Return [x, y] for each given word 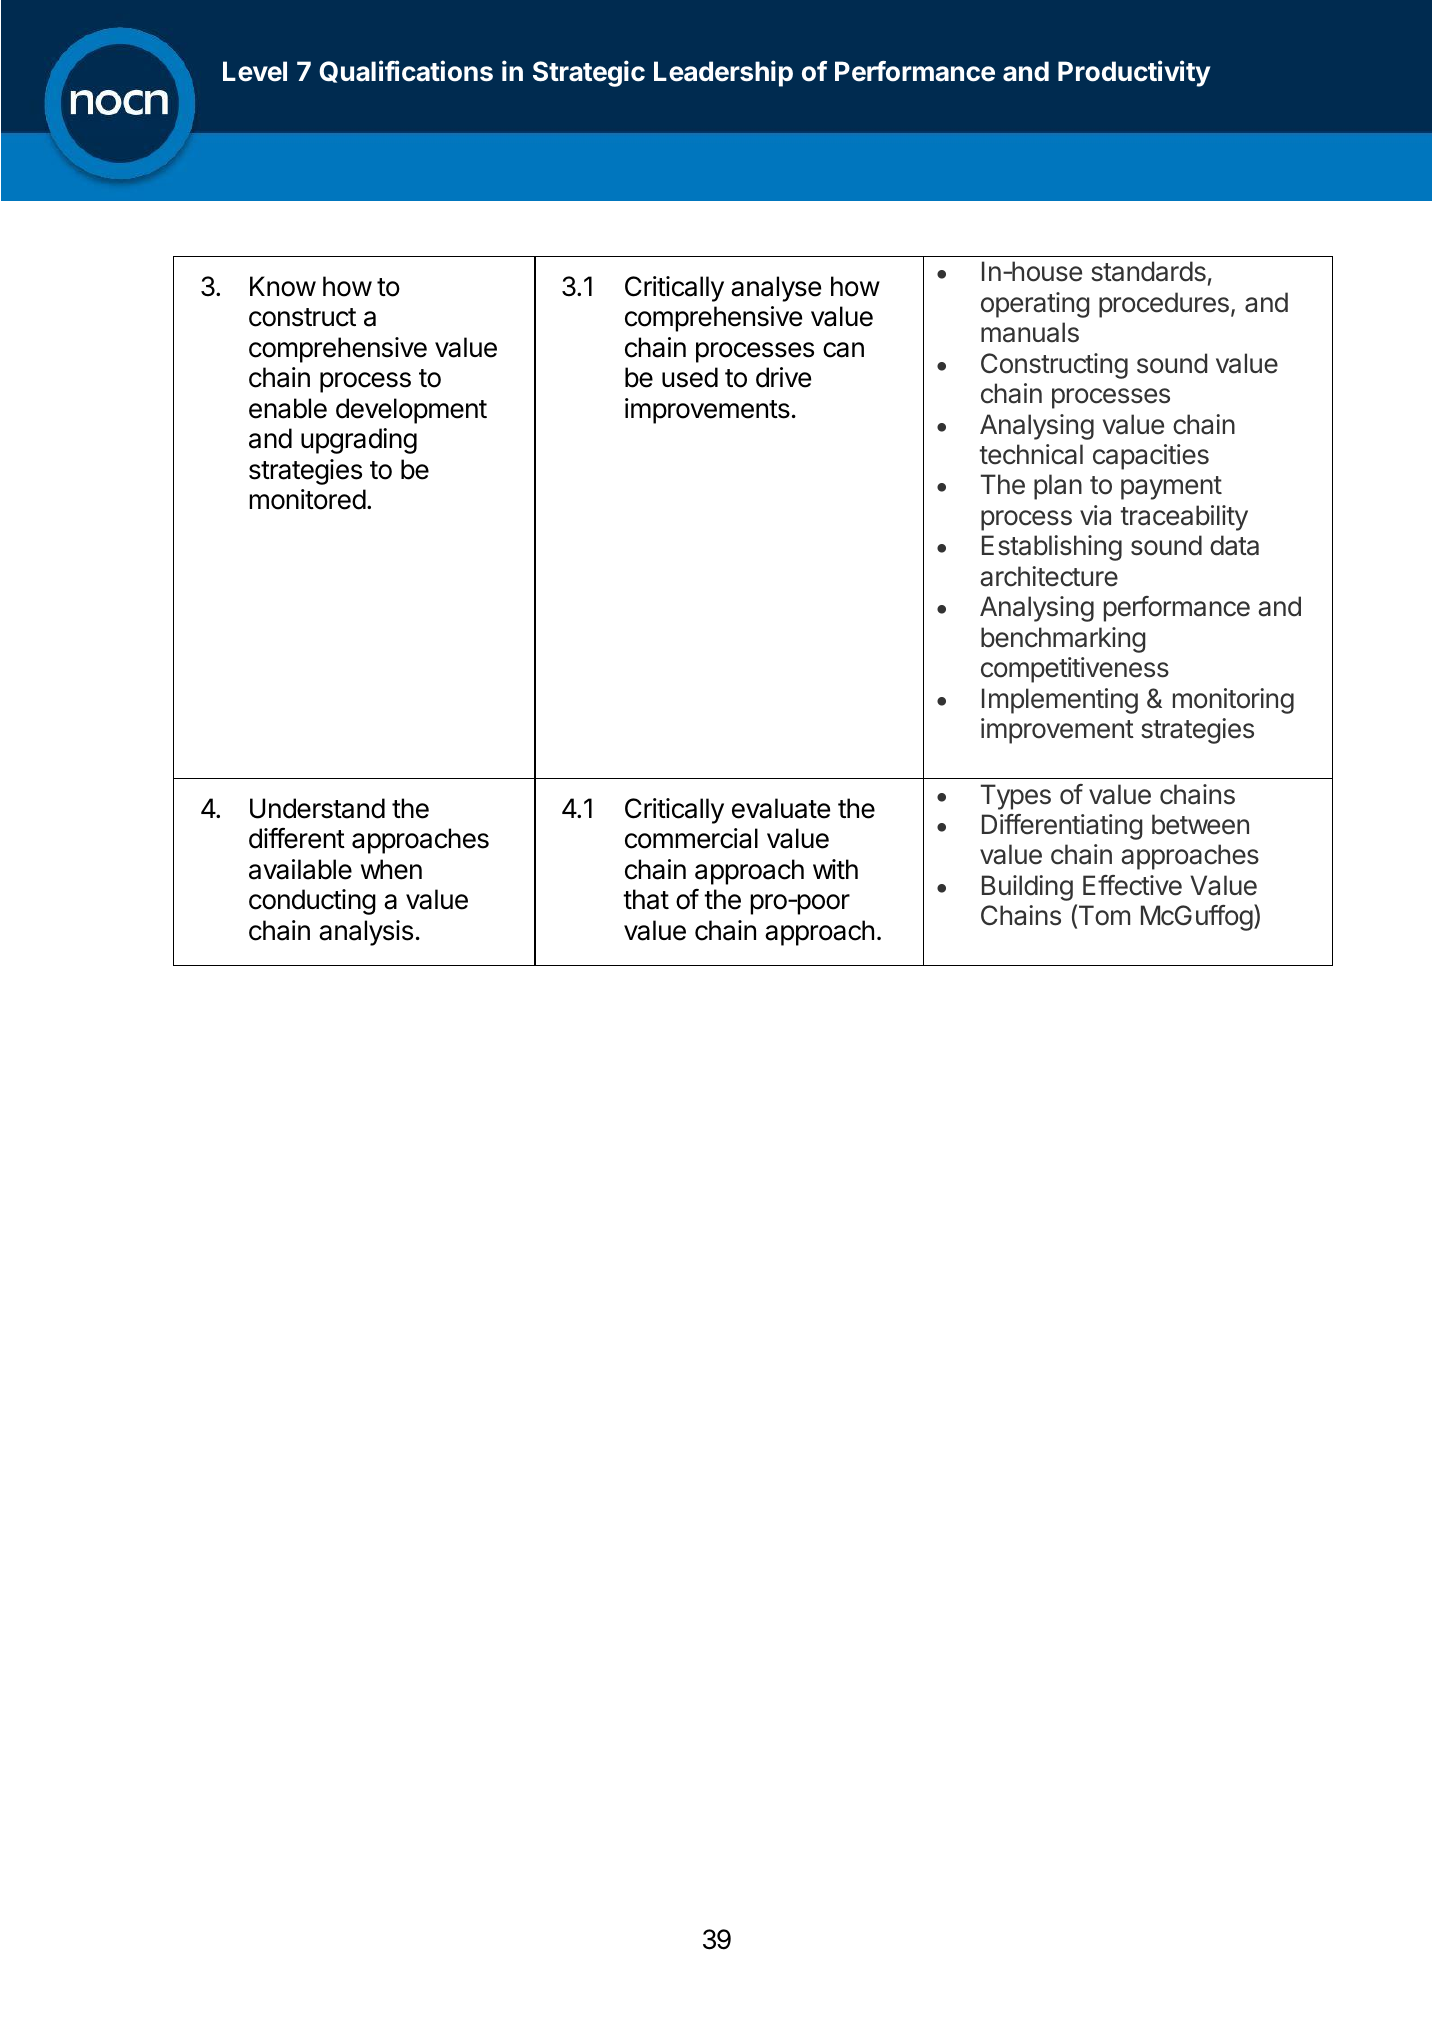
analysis [366, 933]
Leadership [723, 73]
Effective [1132, 885]
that [646, 899]
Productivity [1134, 73]
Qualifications [406, 71]
